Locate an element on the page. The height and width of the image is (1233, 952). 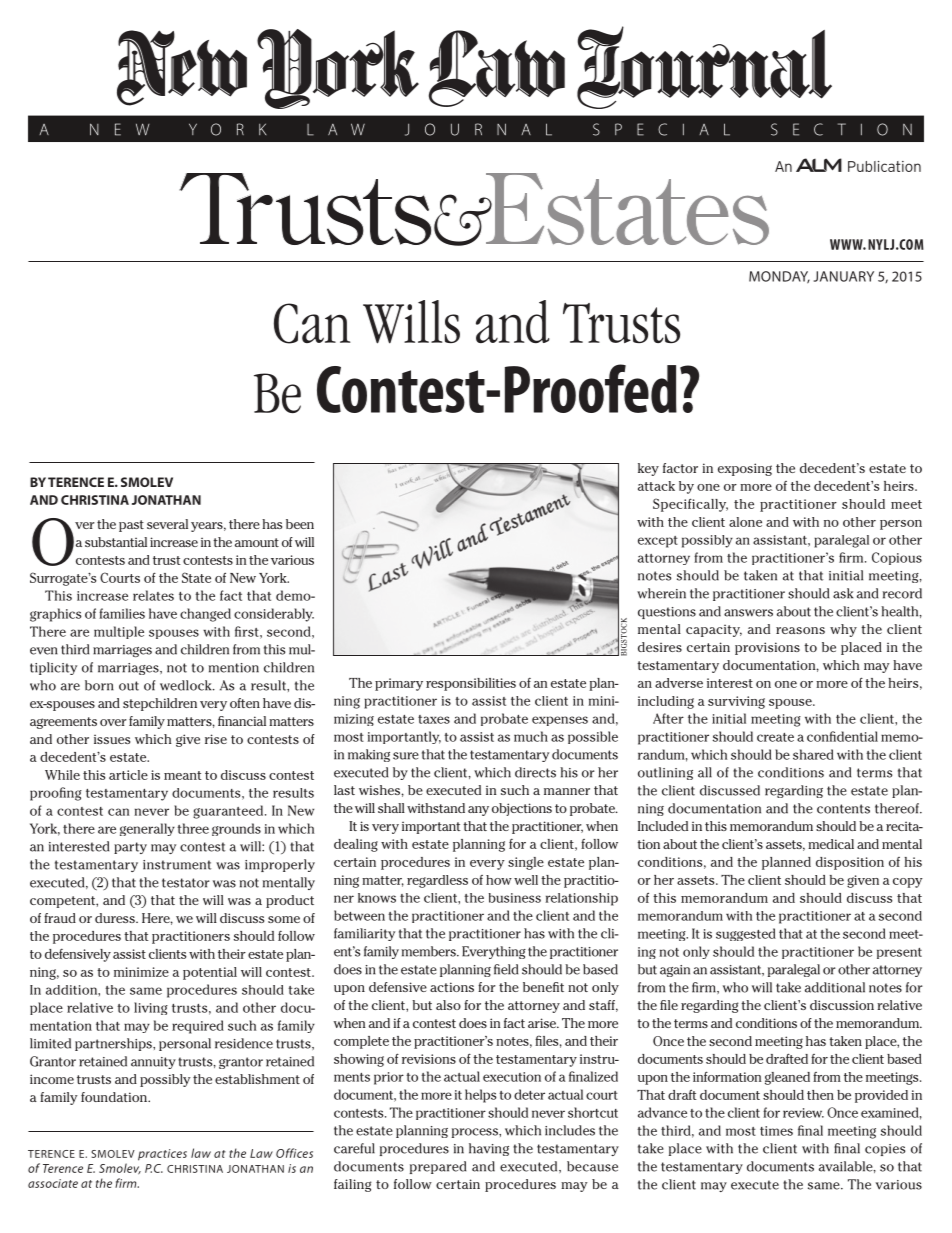
Monday is located at coordinates (779, 277).
